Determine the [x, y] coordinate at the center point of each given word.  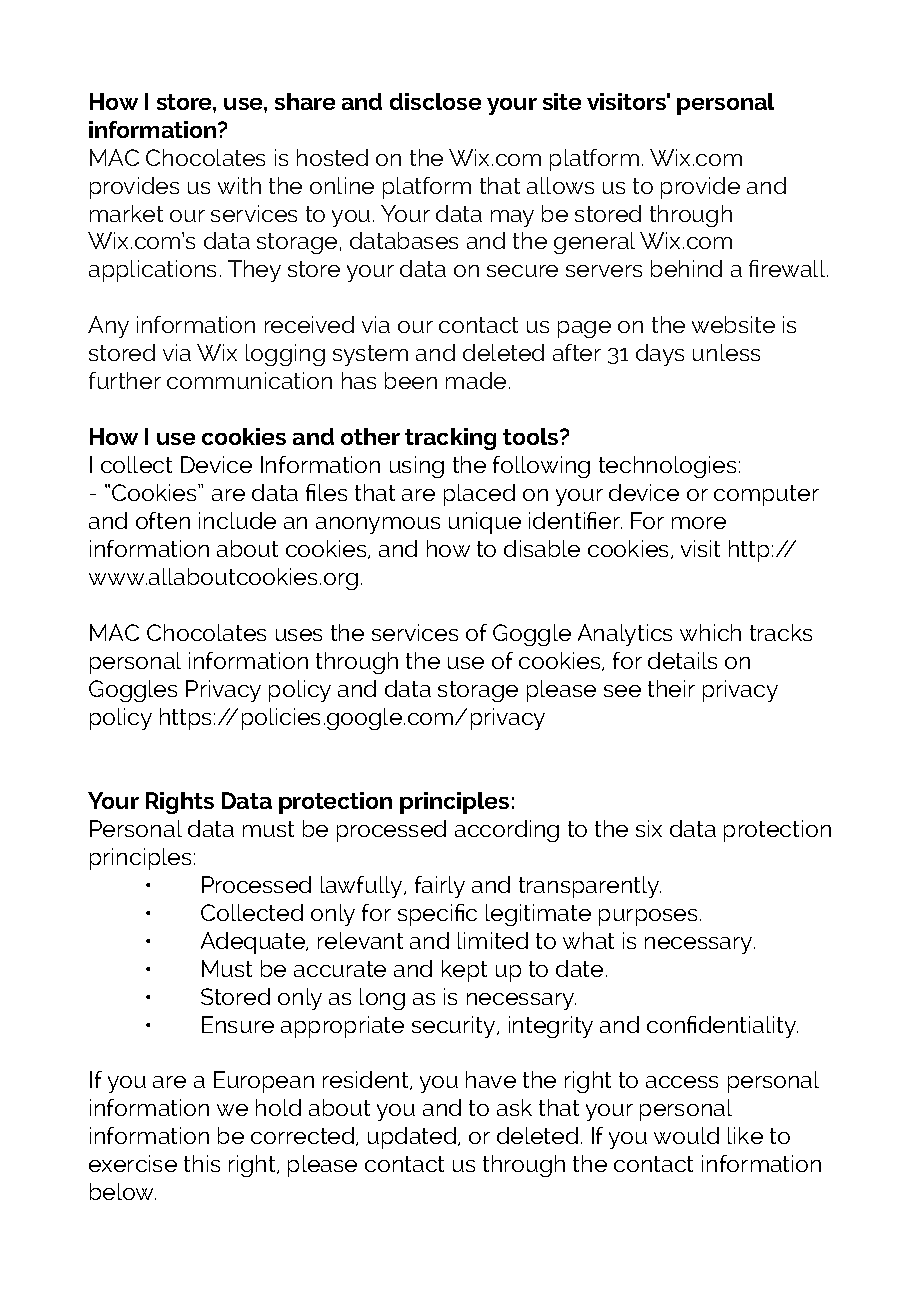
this [202, 1163]
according [507, 831]
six [649, 828]
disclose [435, 101]
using [417, 467]
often [163, 520]
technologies [667, 467]
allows [560, 185]
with [239, 185]
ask [514, 1107]
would [686, 1135]
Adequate [254, 943]
